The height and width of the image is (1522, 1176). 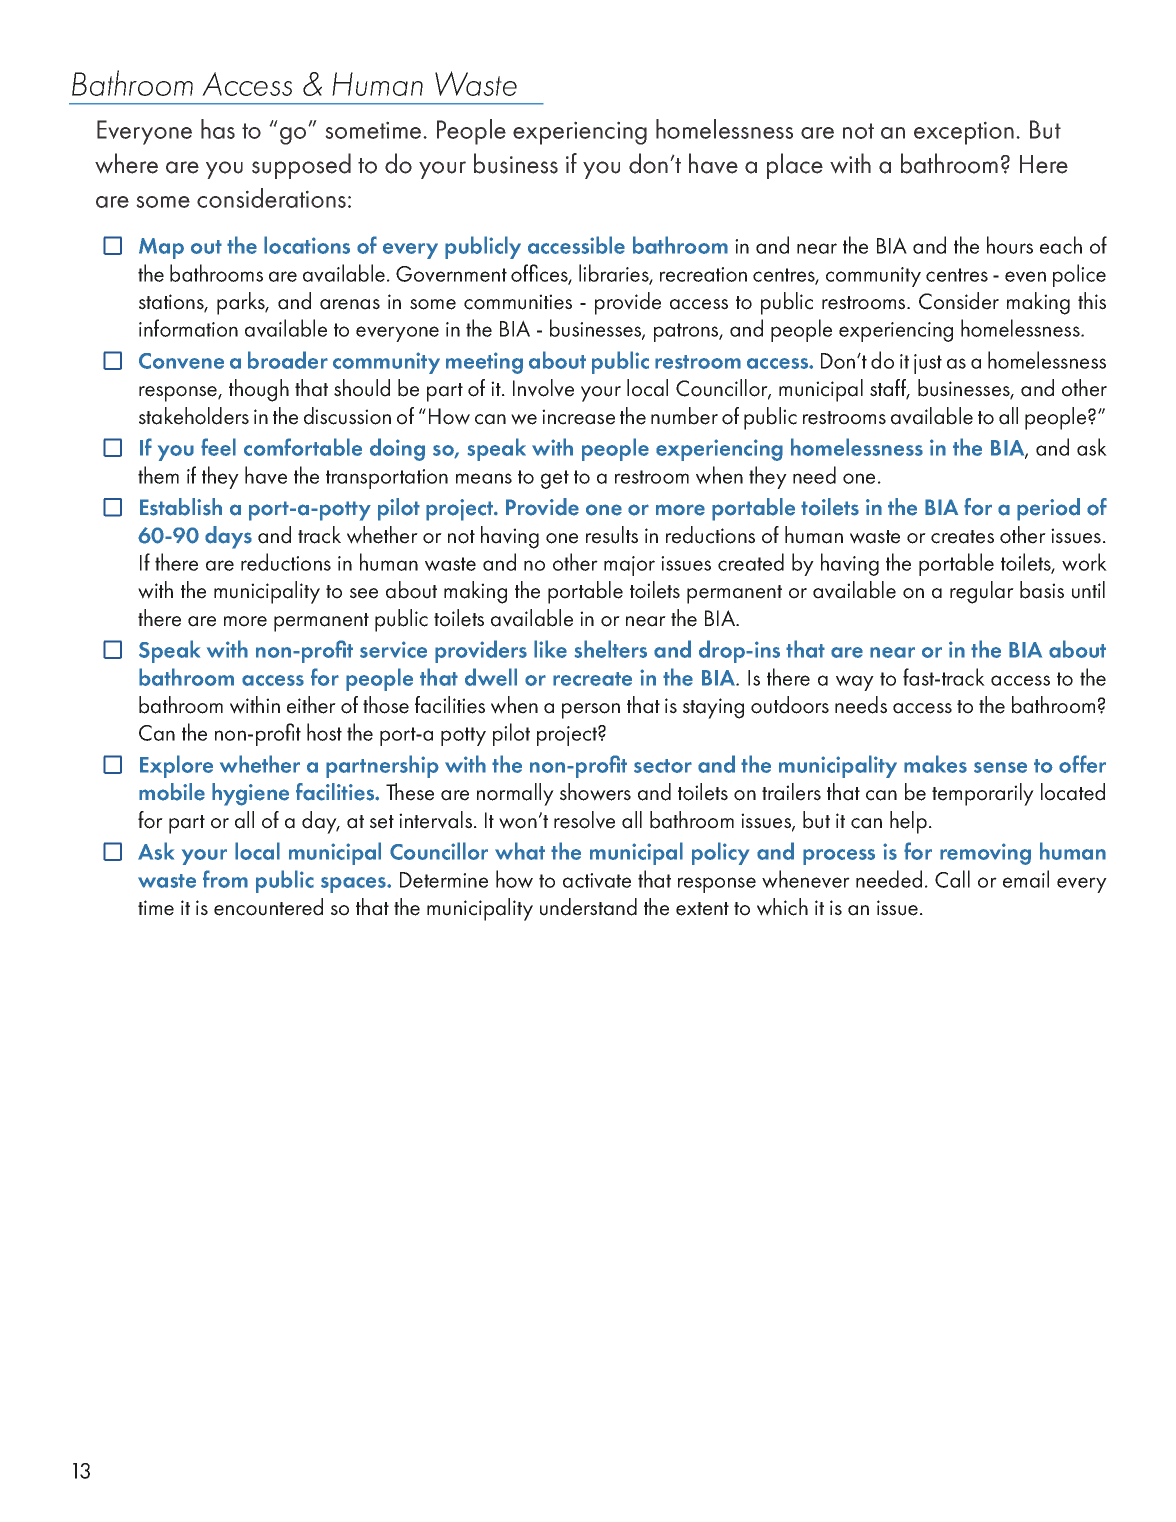 What do you see at coordinates (964, 133) in the image?
I see `exception` at bounding box center [964, 133].
